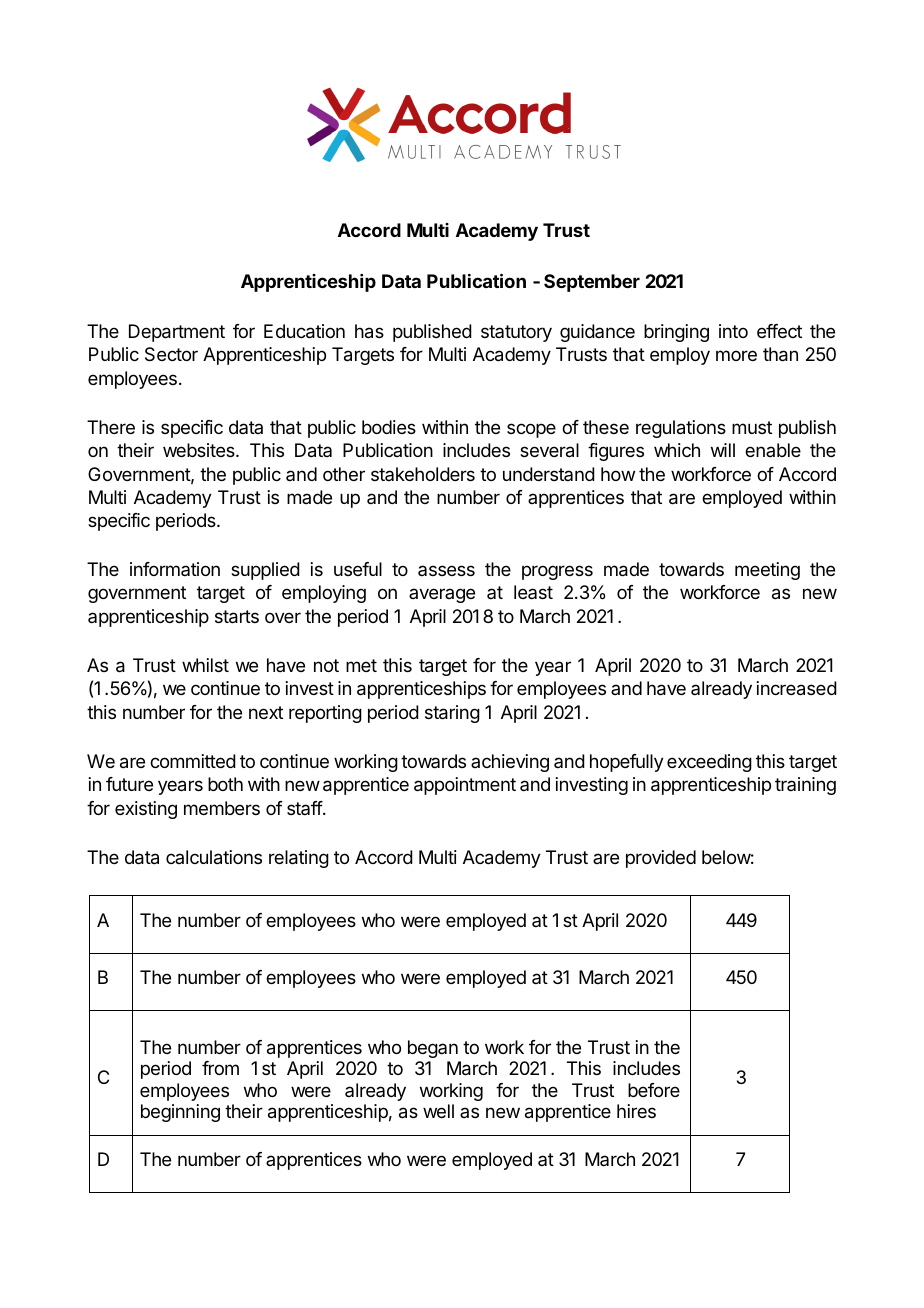 Image resolution: width=924 pixels, height=1308 pixels. I want to click on whilst, so click(205, 665).
